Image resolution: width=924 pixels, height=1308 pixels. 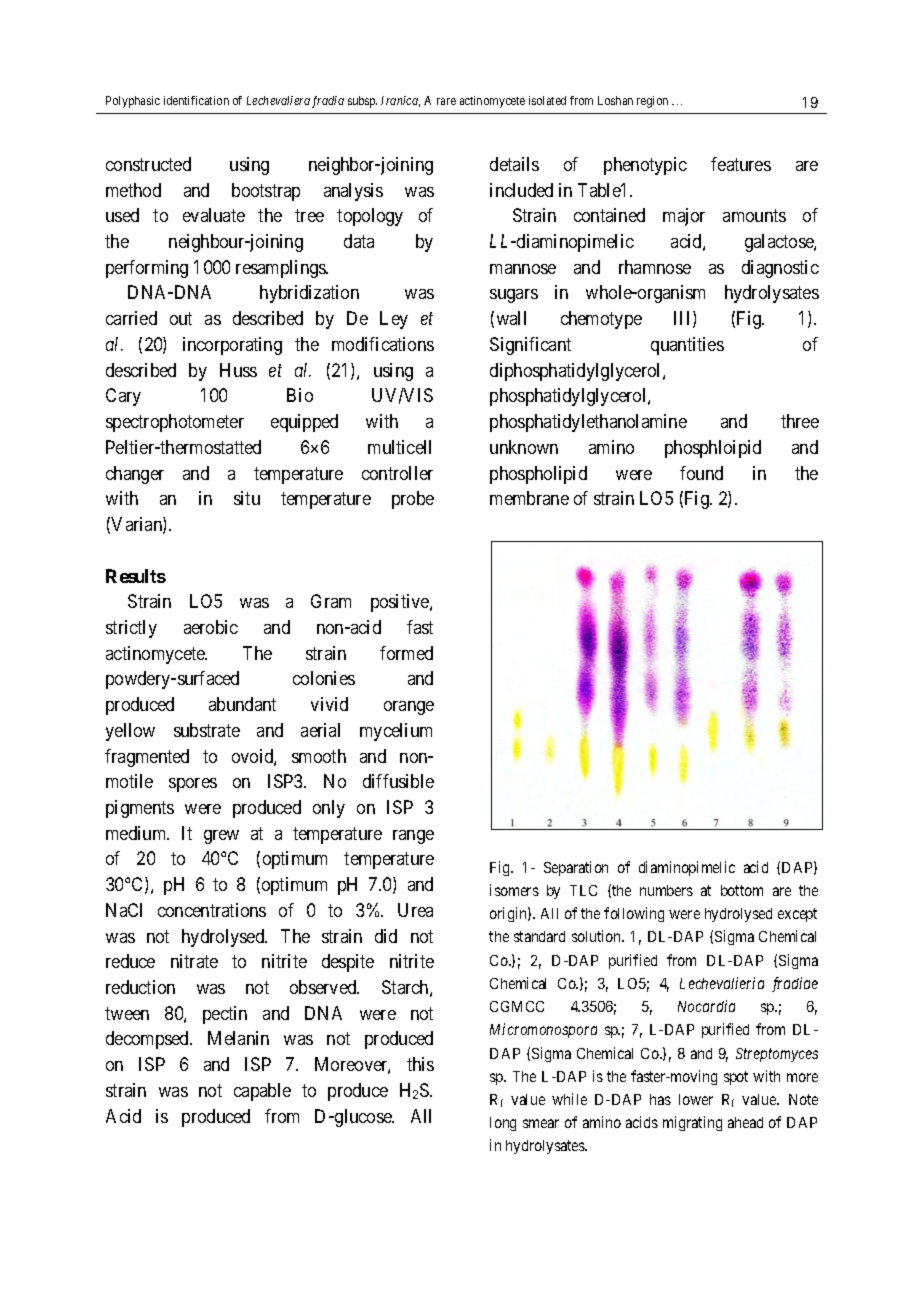 What do you see at coordinates (503, 1124) in the page?
I see `long` at bounding box center [503, 1124].
